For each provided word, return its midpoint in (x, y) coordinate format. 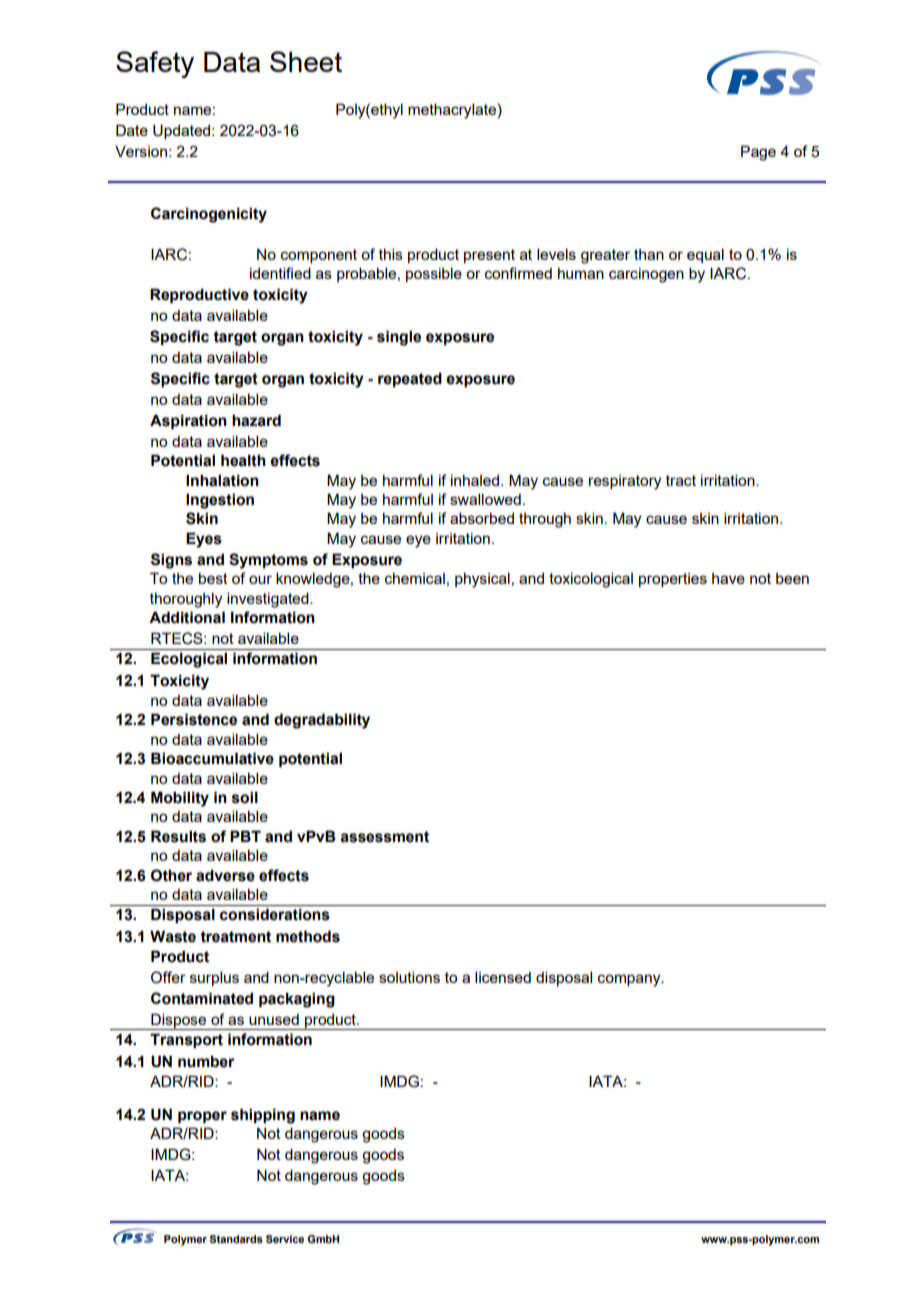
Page (758, 153)
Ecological (189, 660)
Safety (155, 64)
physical (482, 580)
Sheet (306, 61)
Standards (236, 1239)
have (728, 578)
